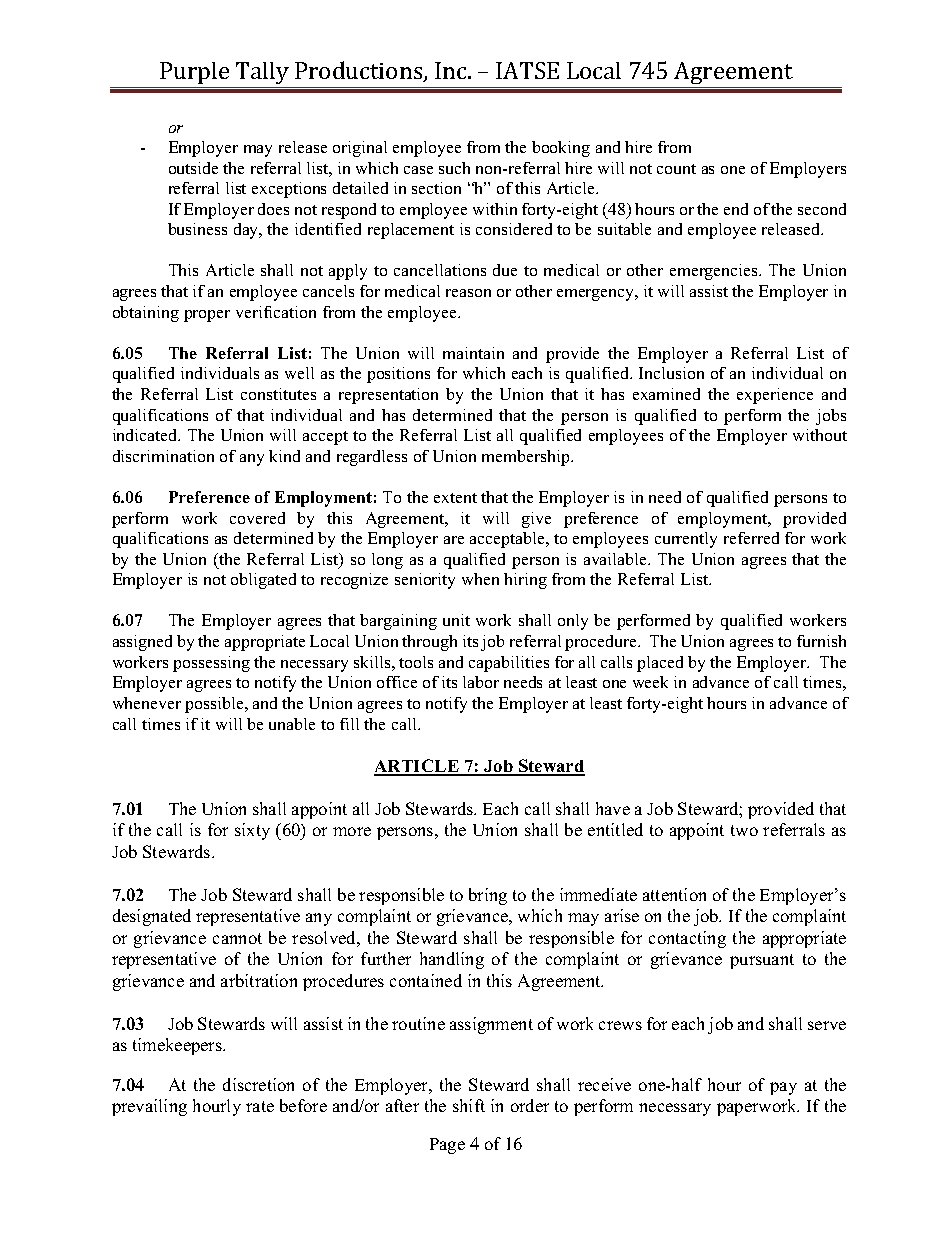  Describe the element at coordinates (454, 168) in the screenshot. I see `such` at that location.
